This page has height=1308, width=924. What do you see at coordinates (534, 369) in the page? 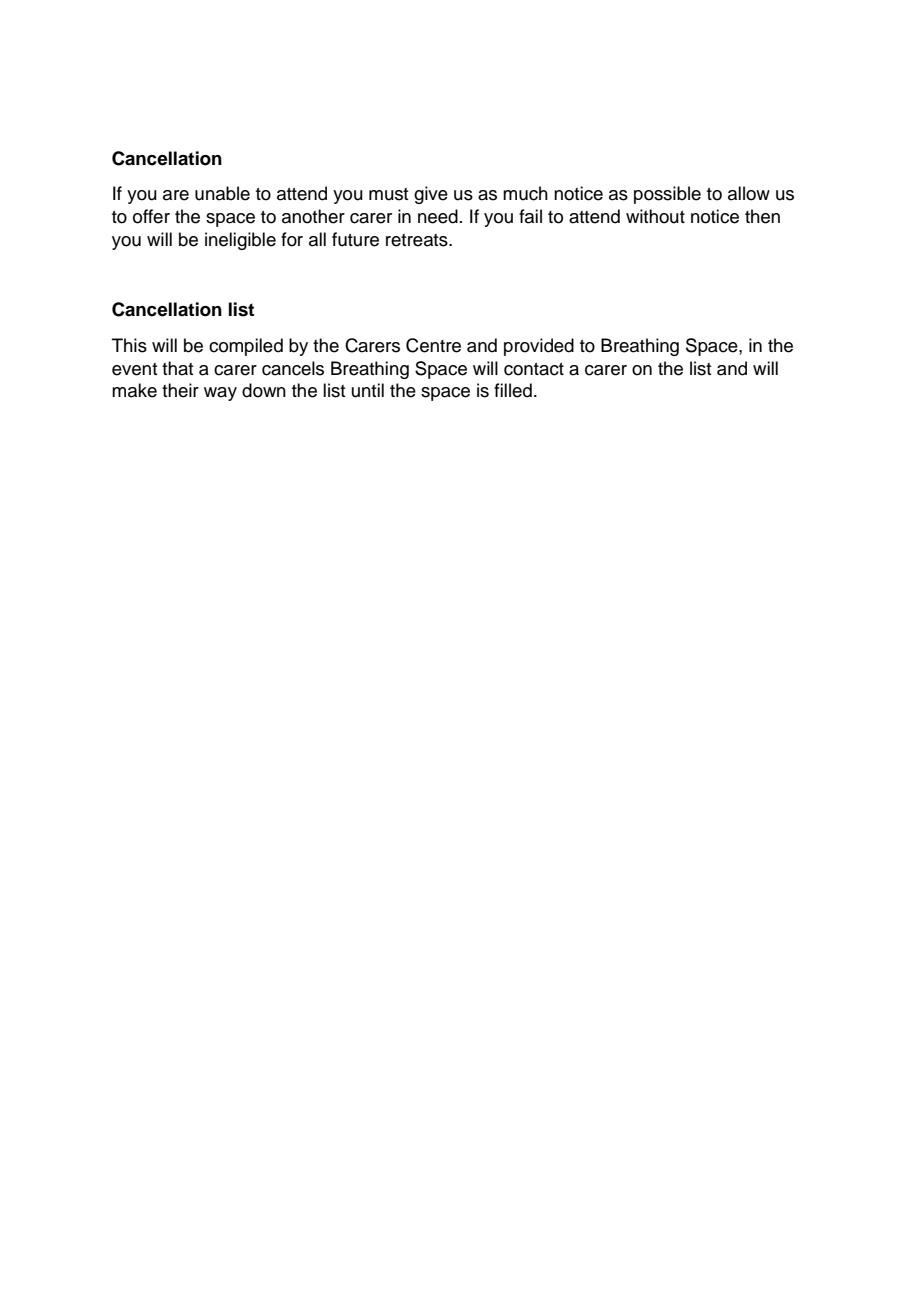
I see `contact` at bounding box center [534, 369].
